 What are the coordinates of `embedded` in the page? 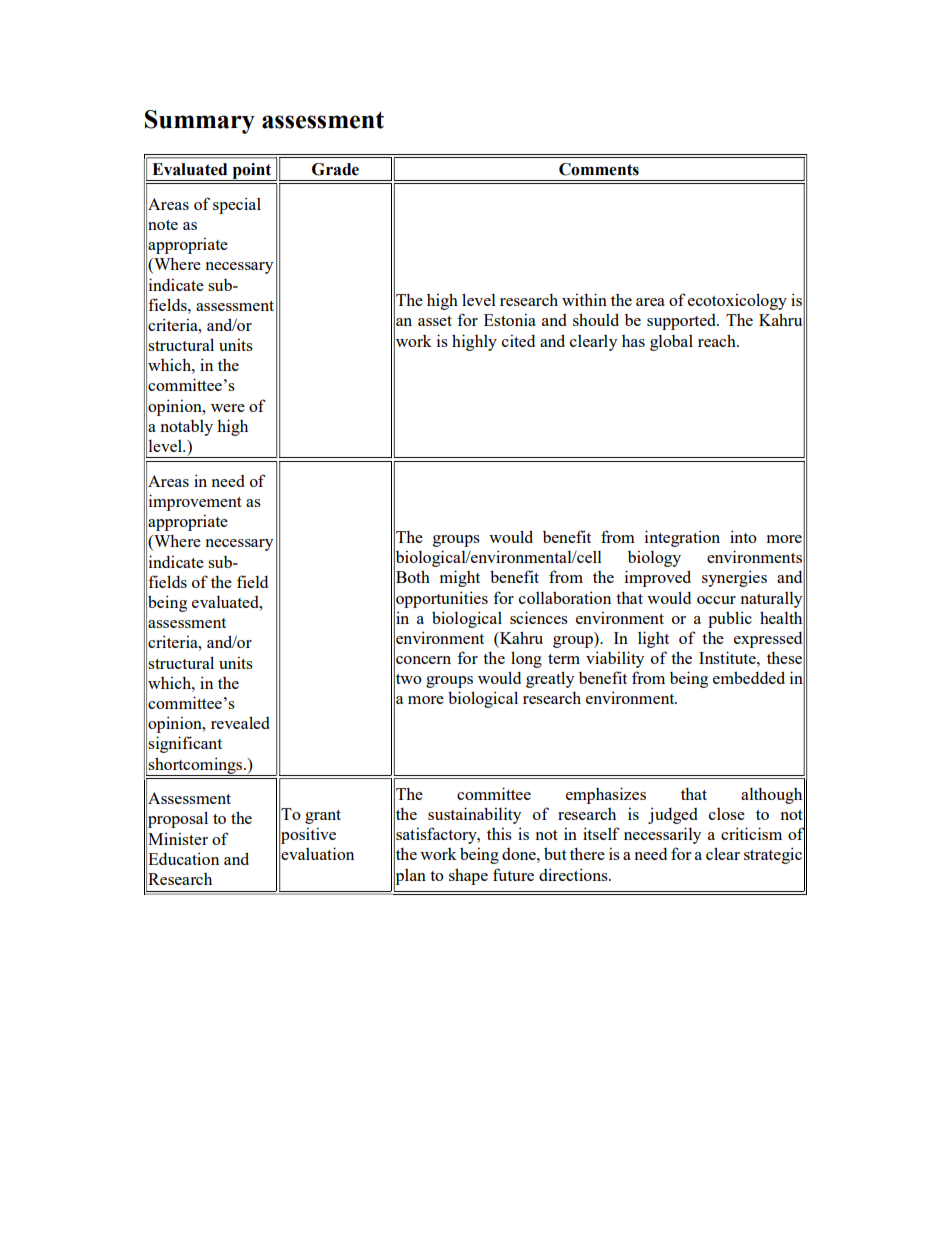 It's located at (749, 677).
